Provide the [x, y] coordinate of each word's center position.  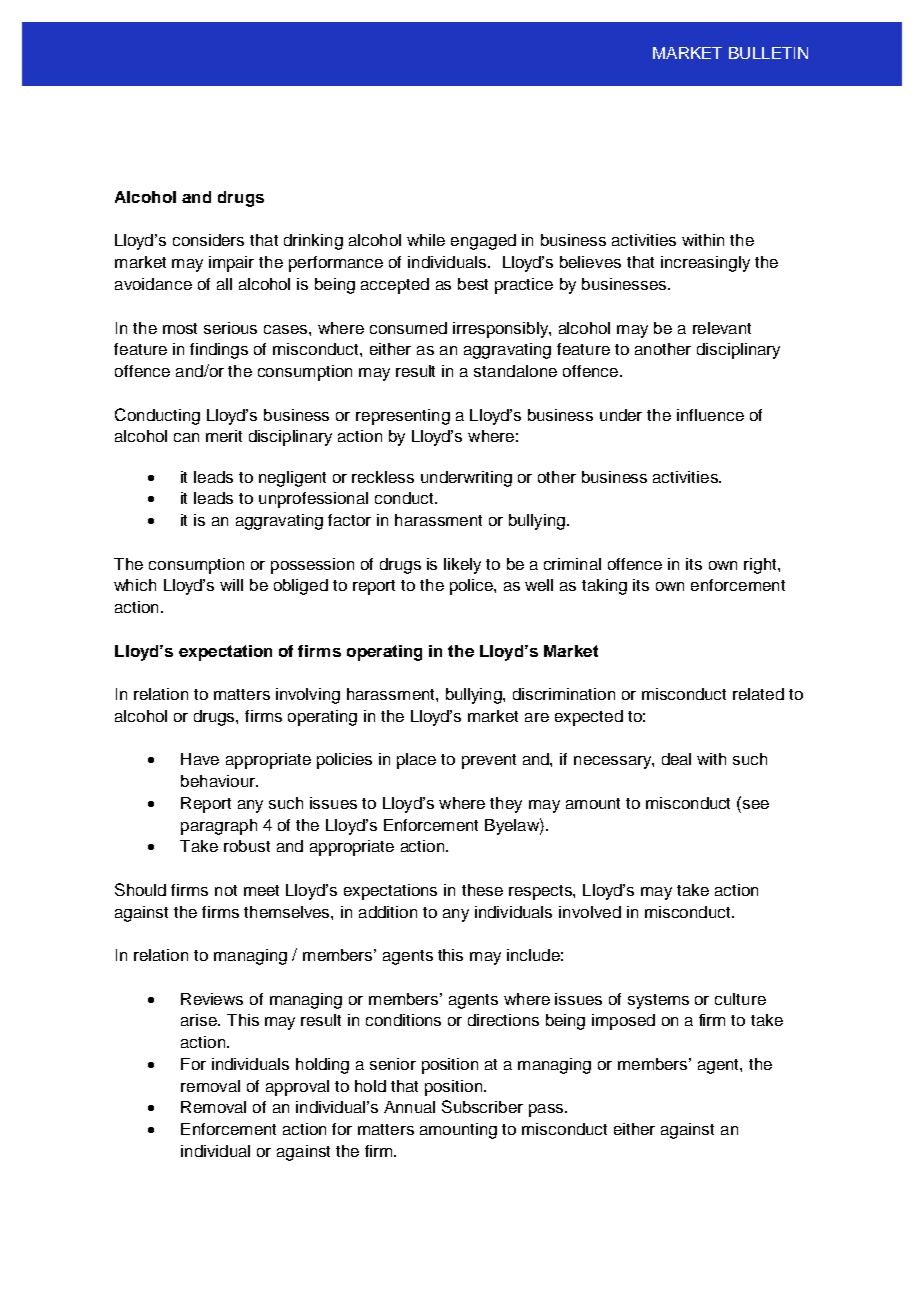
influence [710, 415]
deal [676, 759]
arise [200, 1020]
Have [200, 759]
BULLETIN [768, 53]
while [426, 240]
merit [224, 436]
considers [208, 240]
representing [403, 417]
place [416, 761]
